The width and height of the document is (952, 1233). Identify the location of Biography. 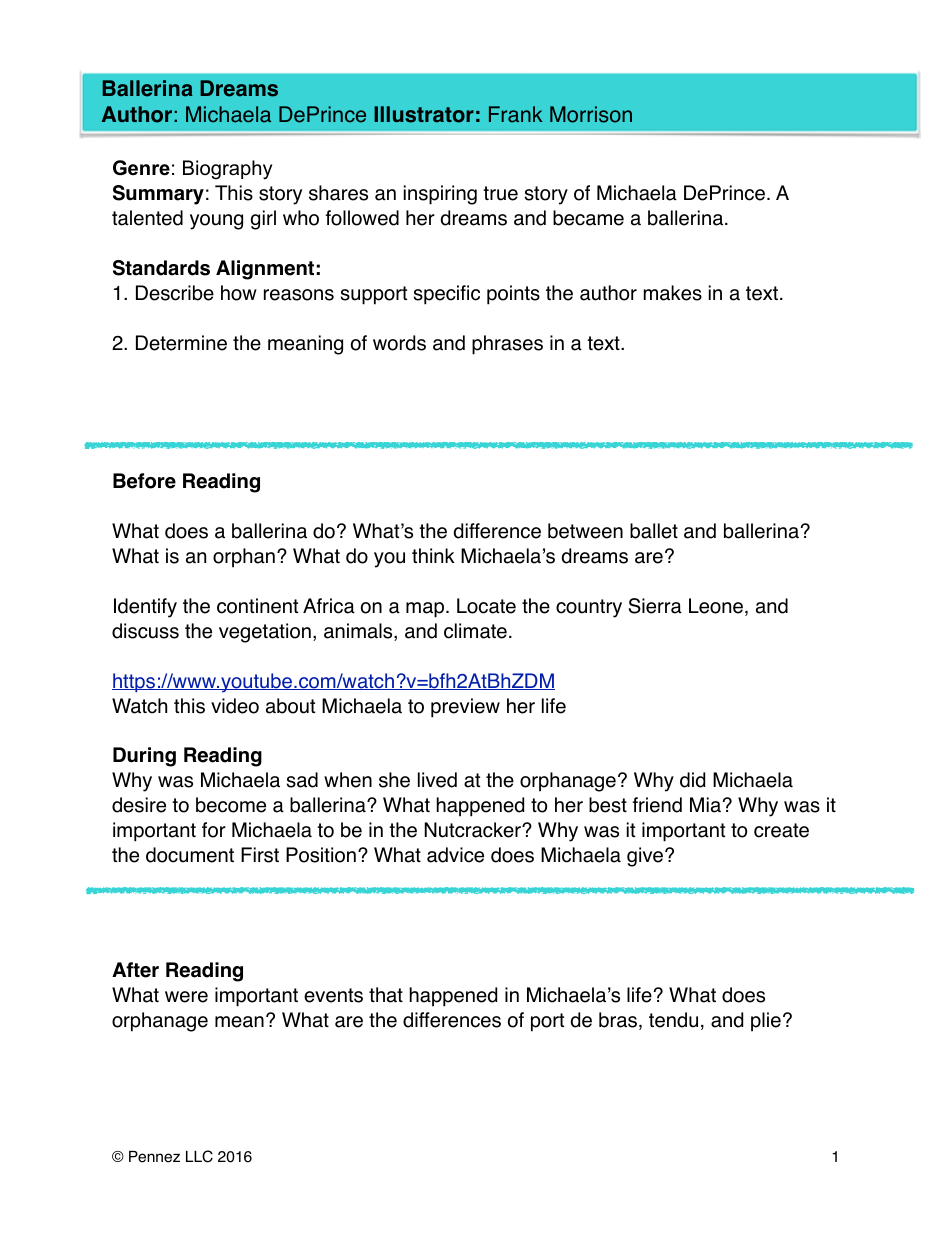
(227, 170).
